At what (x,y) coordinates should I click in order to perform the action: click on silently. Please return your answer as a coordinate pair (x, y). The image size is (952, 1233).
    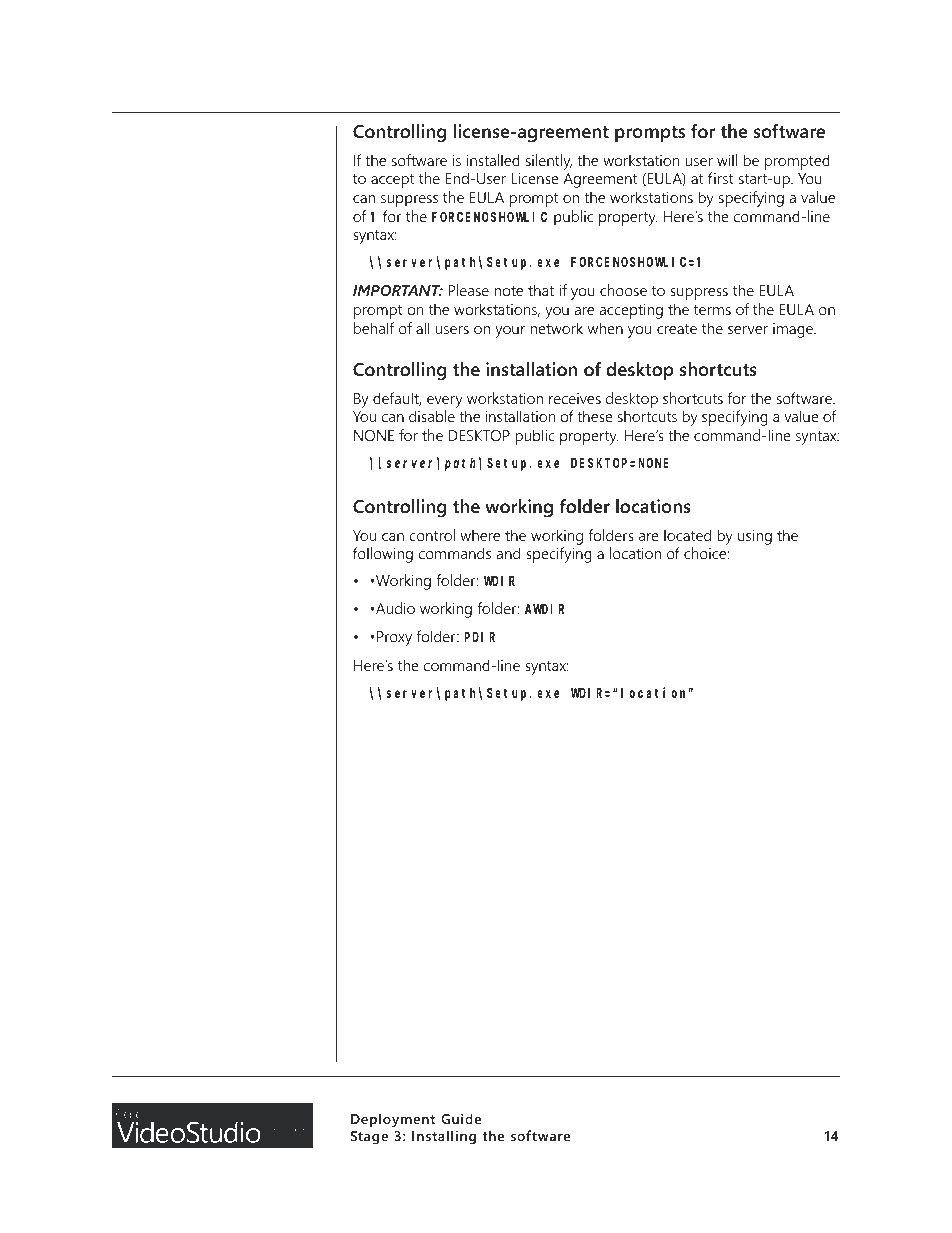
    Looking at the image, I should click on (549, 162).
